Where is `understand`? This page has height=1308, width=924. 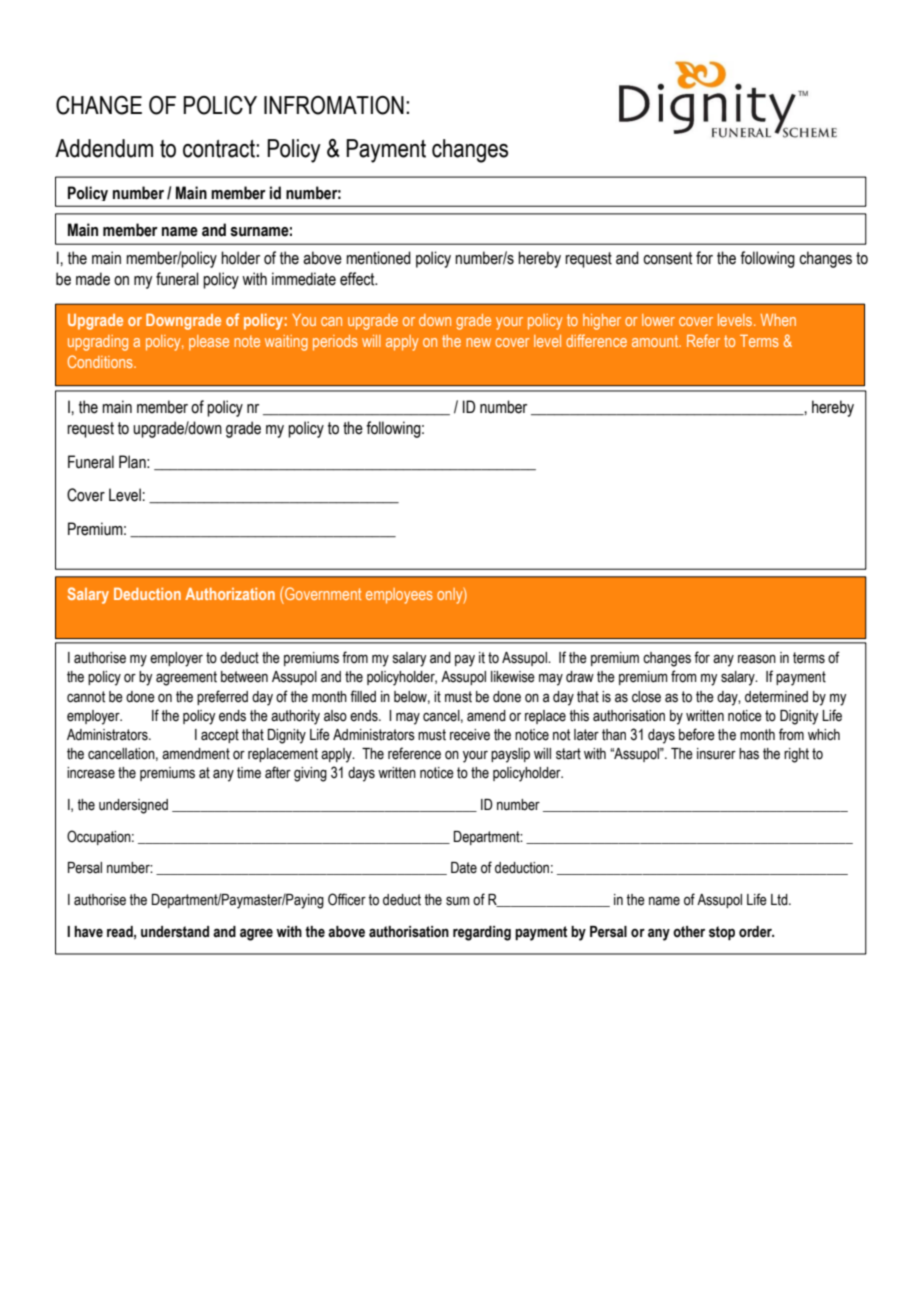 understand is located at coordinates (175, 932).
